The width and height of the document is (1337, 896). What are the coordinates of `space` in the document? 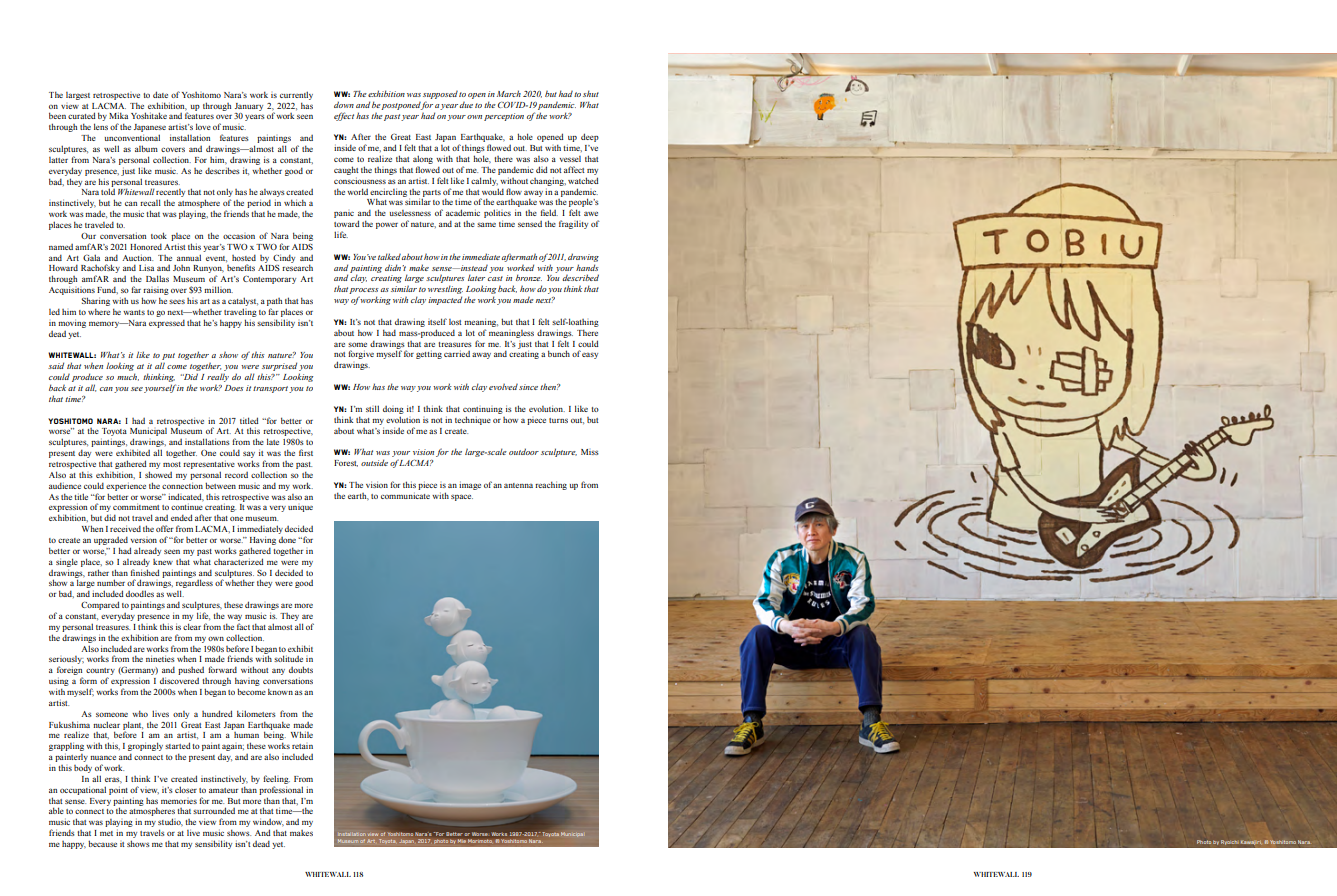 It's located at (462, 497).
